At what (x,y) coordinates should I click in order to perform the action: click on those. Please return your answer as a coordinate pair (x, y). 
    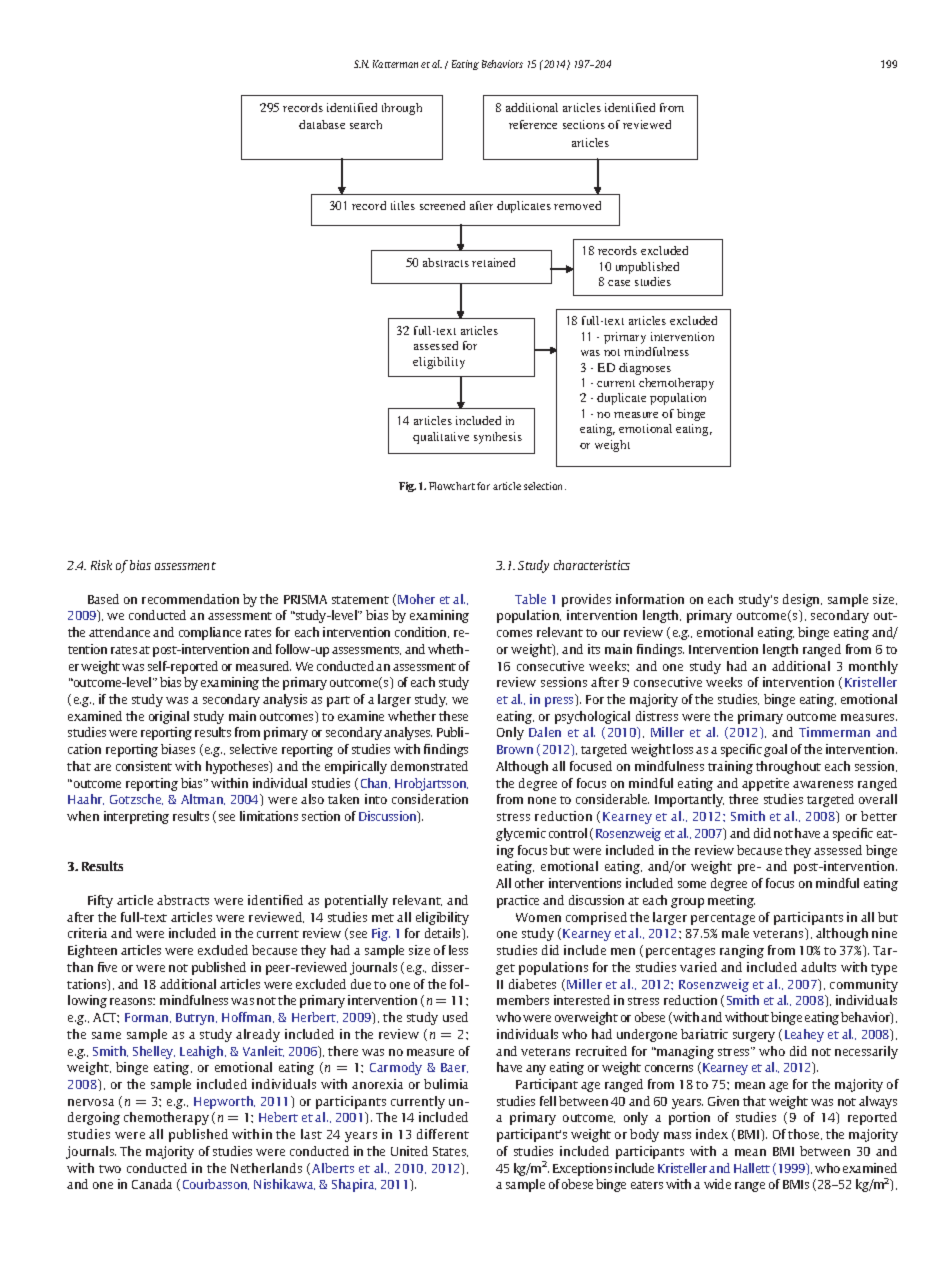
    Looking at the image, I should click on (805, 1134).
